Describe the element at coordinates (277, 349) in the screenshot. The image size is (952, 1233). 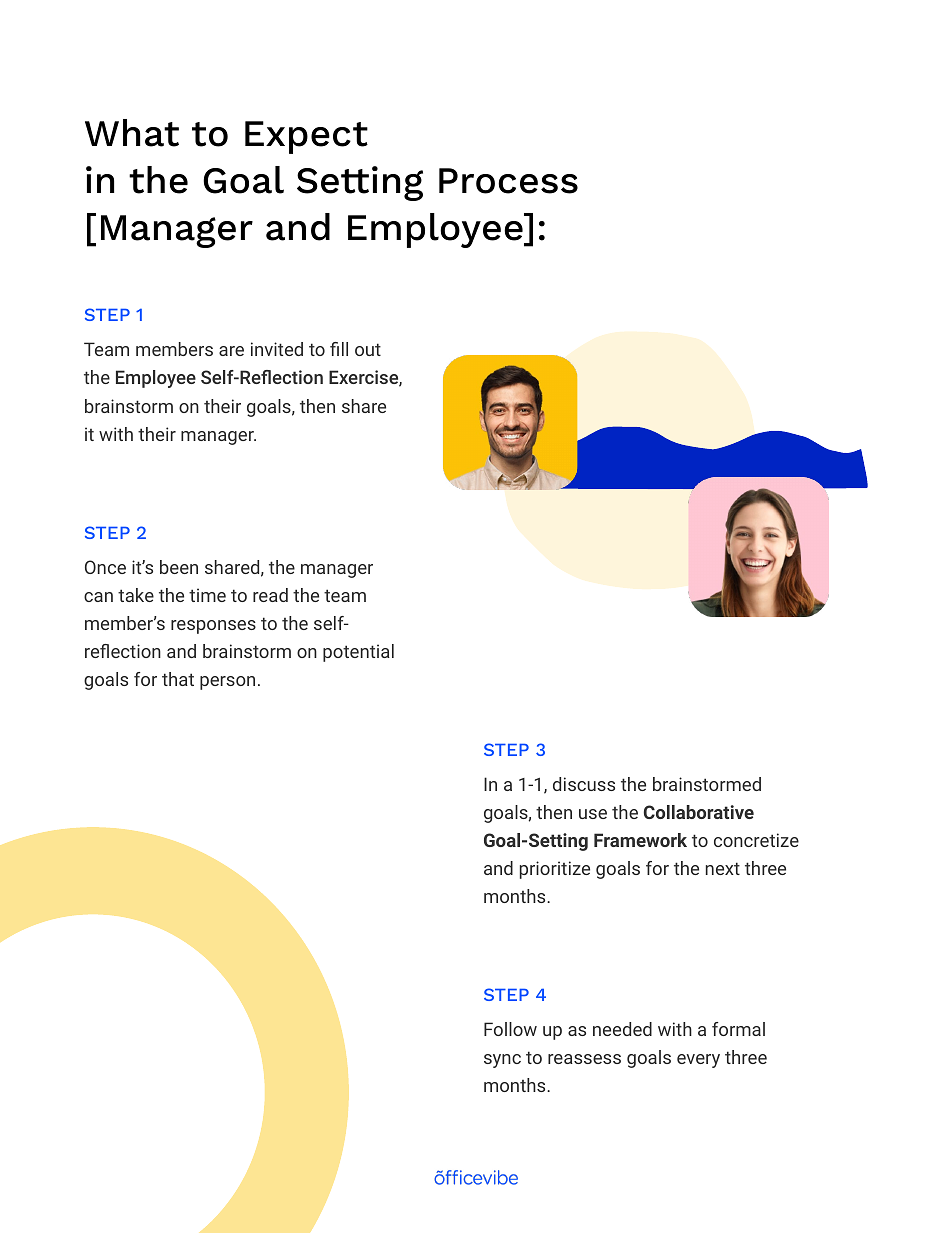
I see `invited` at that location.
